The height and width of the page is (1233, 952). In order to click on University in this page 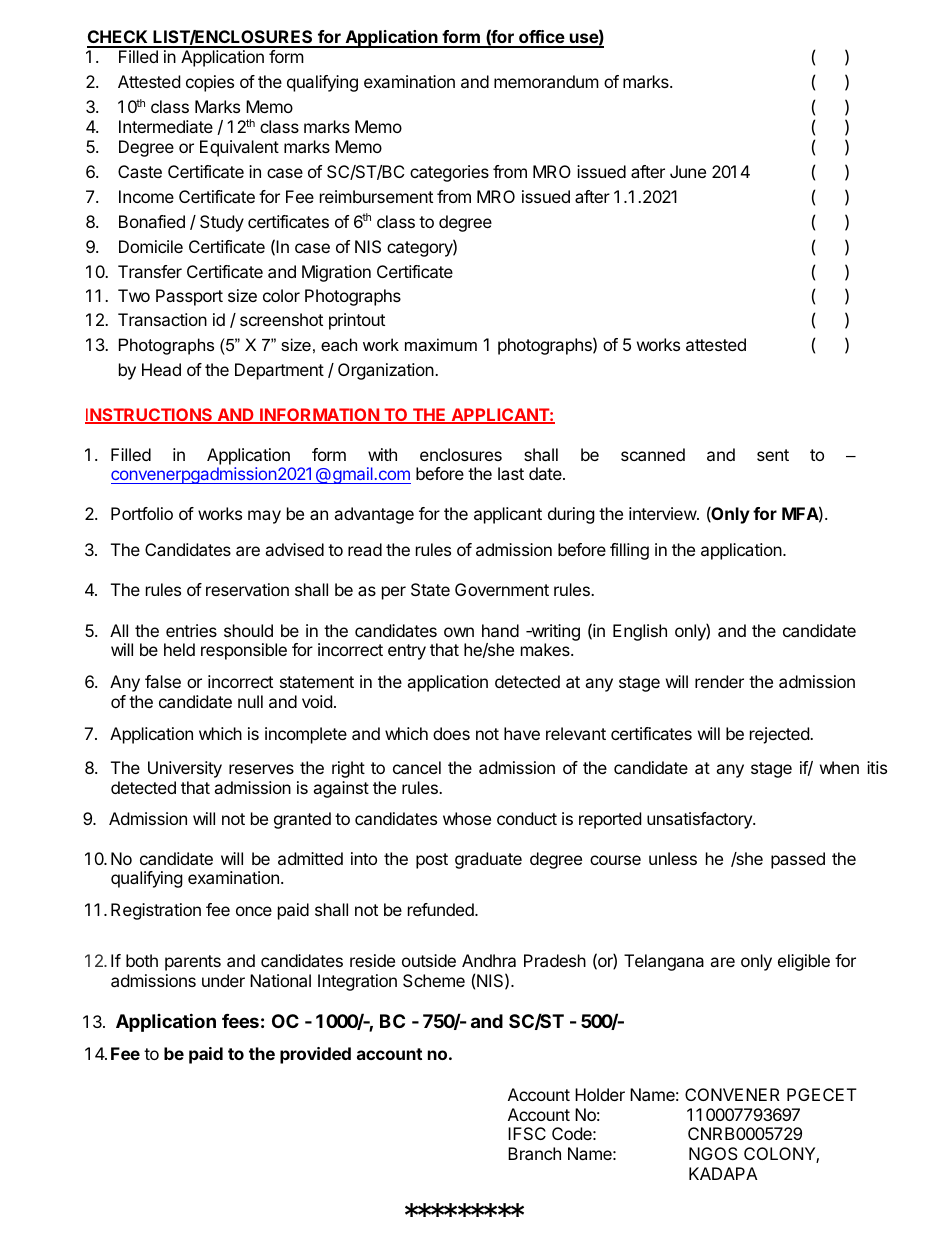, I will do `click(185, 769)`.
